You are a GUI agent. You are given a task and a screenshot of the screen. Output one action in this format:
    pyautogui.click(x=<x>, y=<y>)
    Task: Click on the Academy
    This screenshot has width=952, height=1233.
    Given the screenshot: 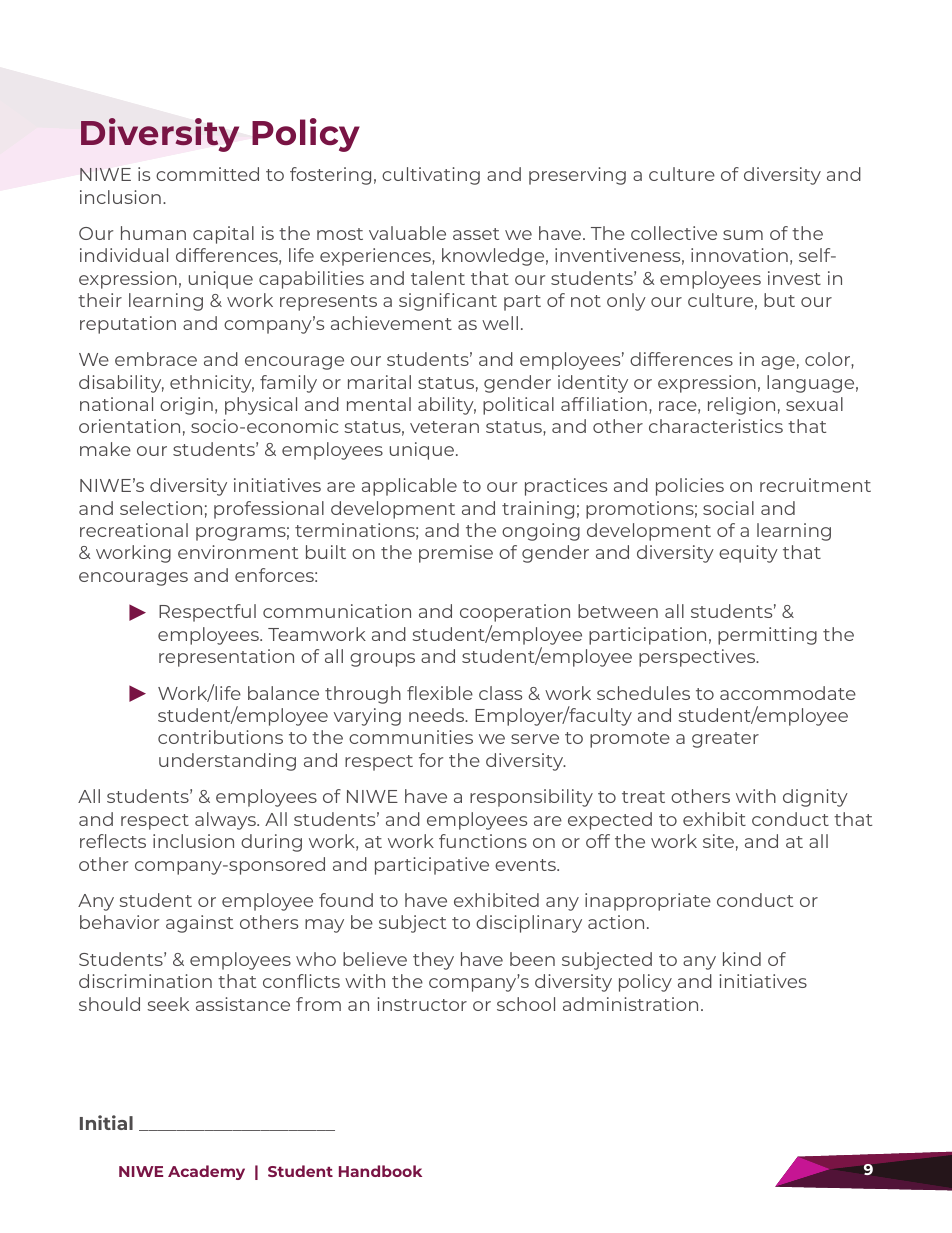 What is the action you would take?
    pyautogui.click(x=206, y=1172)
